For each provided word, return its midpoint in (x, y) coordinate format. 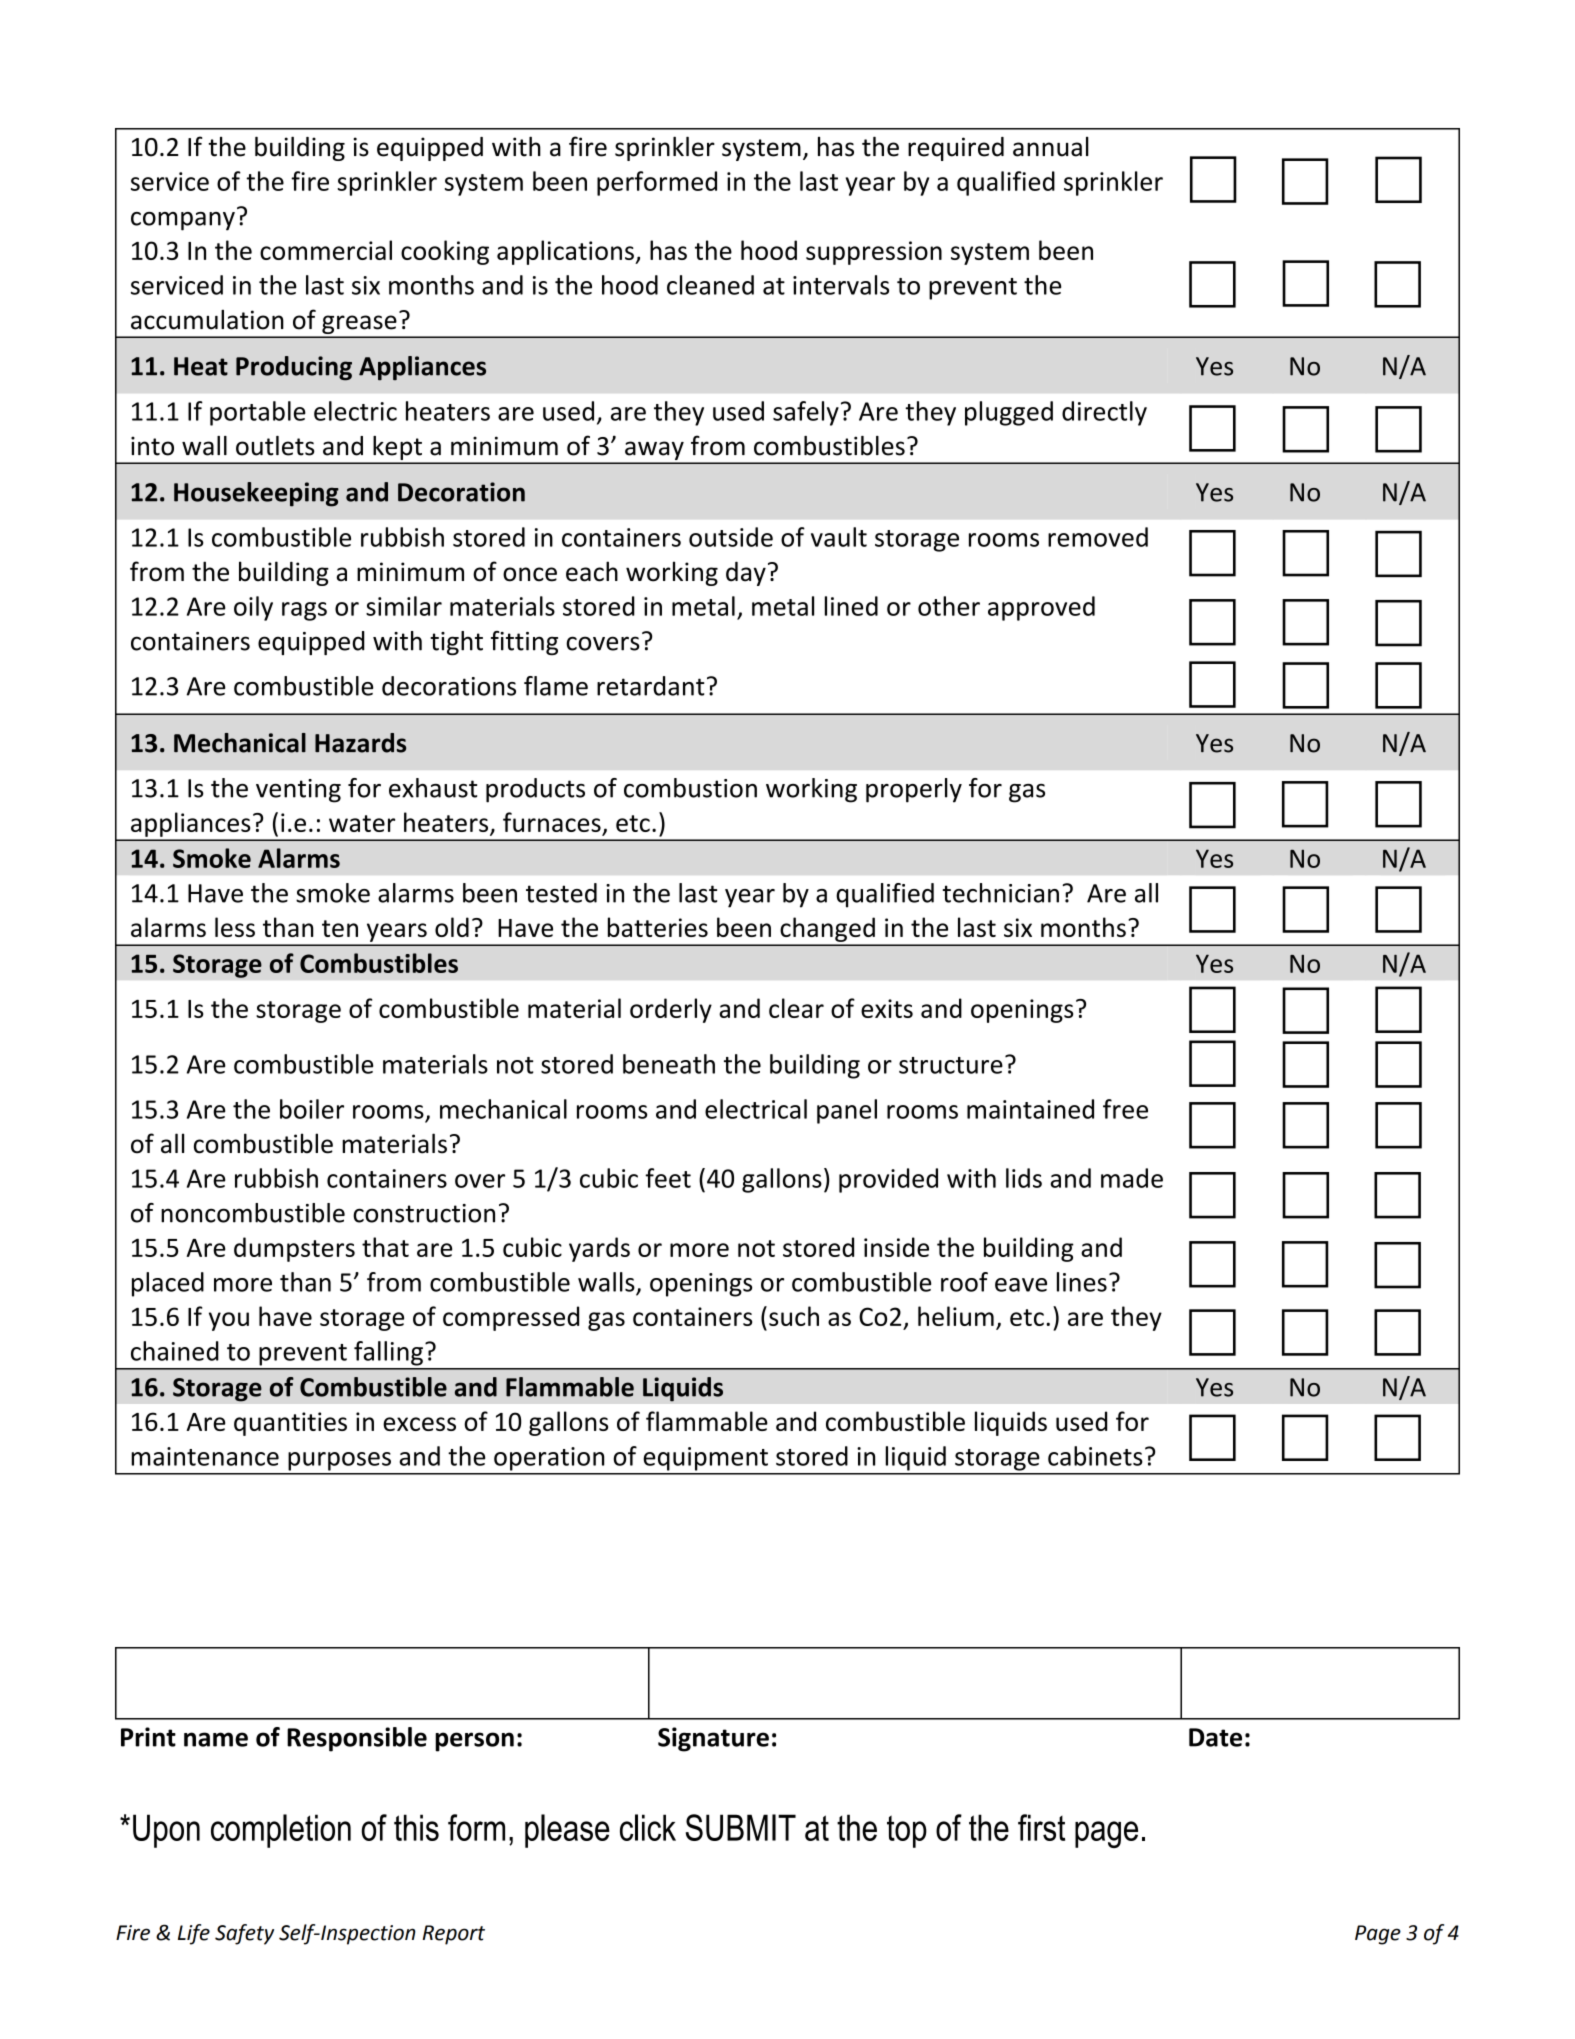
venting (298, 791)
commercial (326, 250)
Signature (713, 1739)
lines (1082, 1282)
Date (1215, 1737)
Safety (244, 1934)
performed (657, 183)
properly (914, 790)
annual (1051, 147)
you (229, 1321)
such (794, 1316)
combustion (690, 788)
